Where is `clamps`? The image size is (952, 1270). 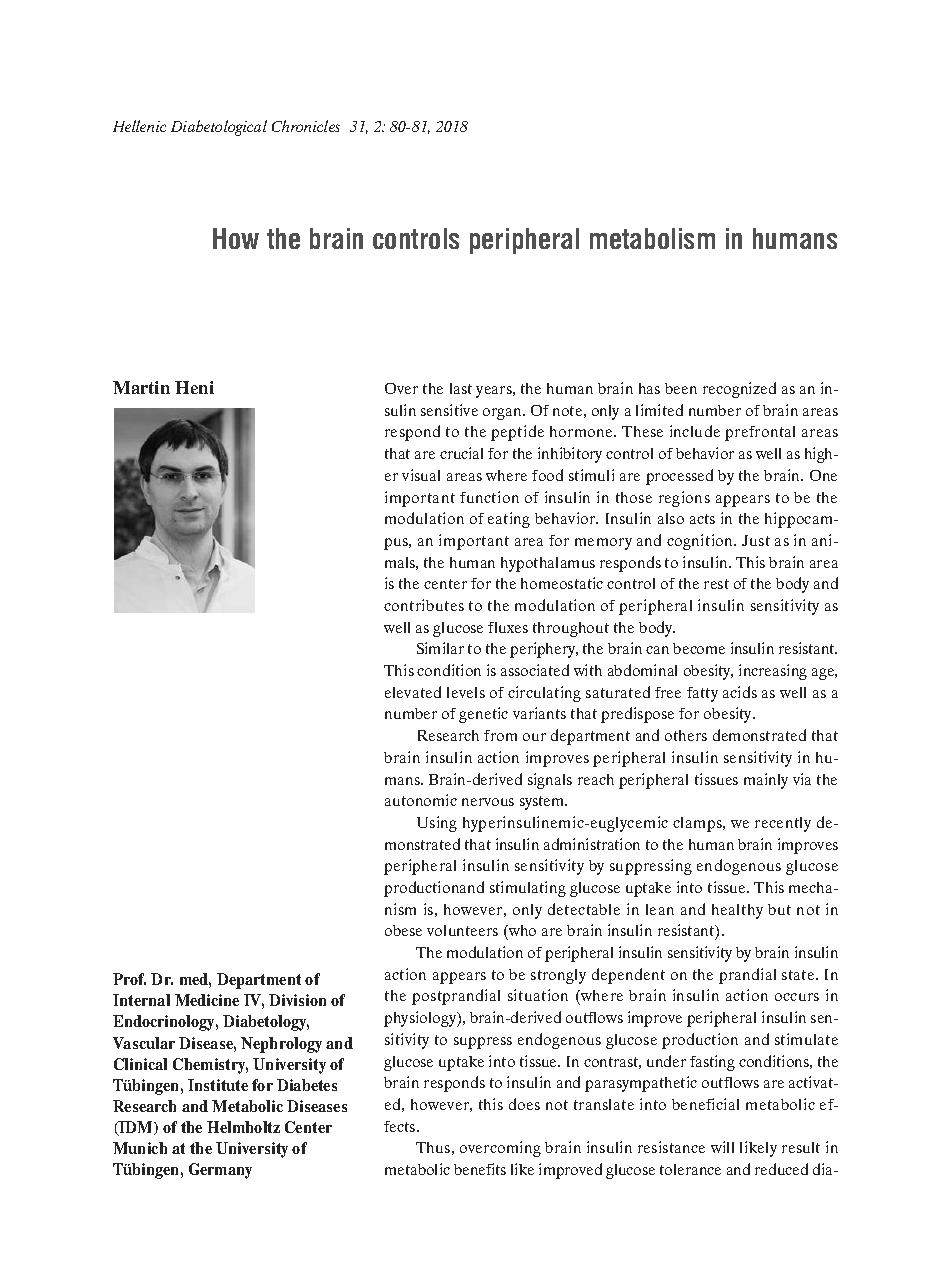 clamps is located at coordinates (698, 824).
